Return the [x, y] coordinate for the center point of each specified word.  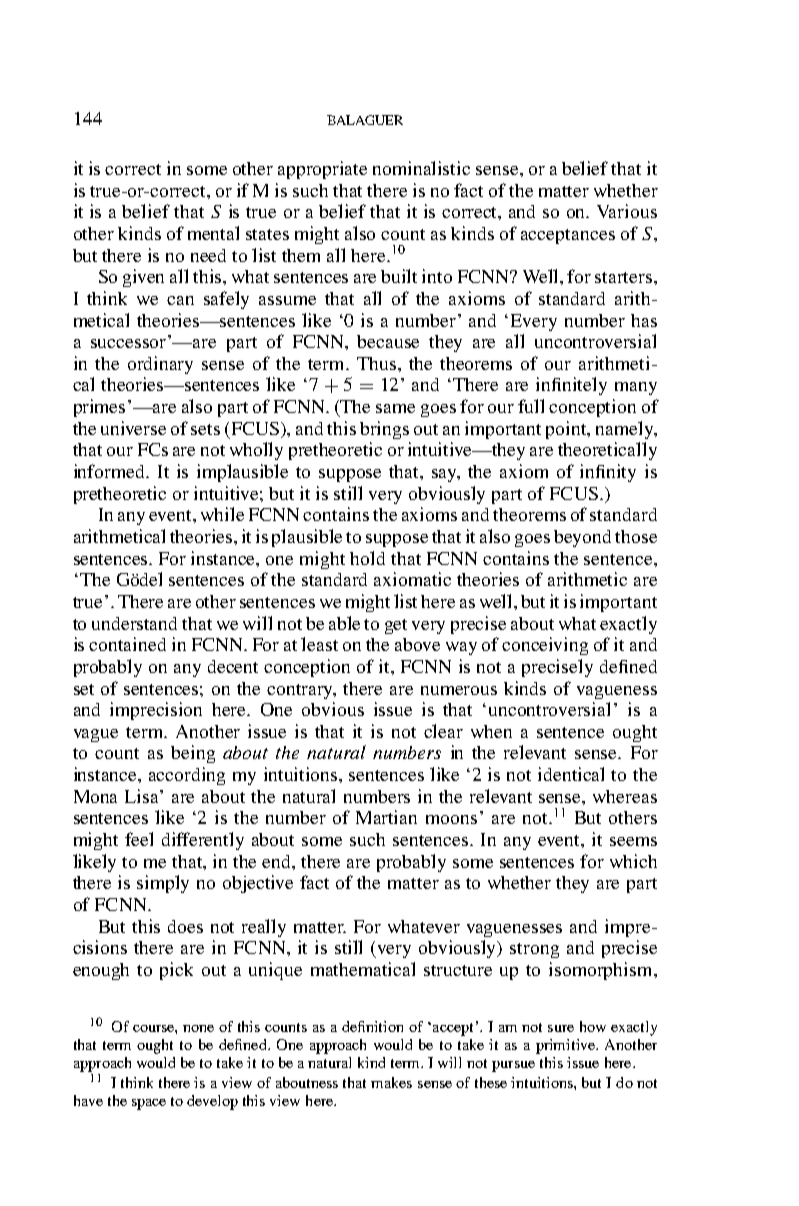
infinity [608, 473]
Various [627, 211]
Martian [386, 817]
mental [213, 233]
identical [571, 774]
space [149, 1104]
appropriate [322, 170]
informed [111, 471]
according [187, 776]
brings [384, 430]
